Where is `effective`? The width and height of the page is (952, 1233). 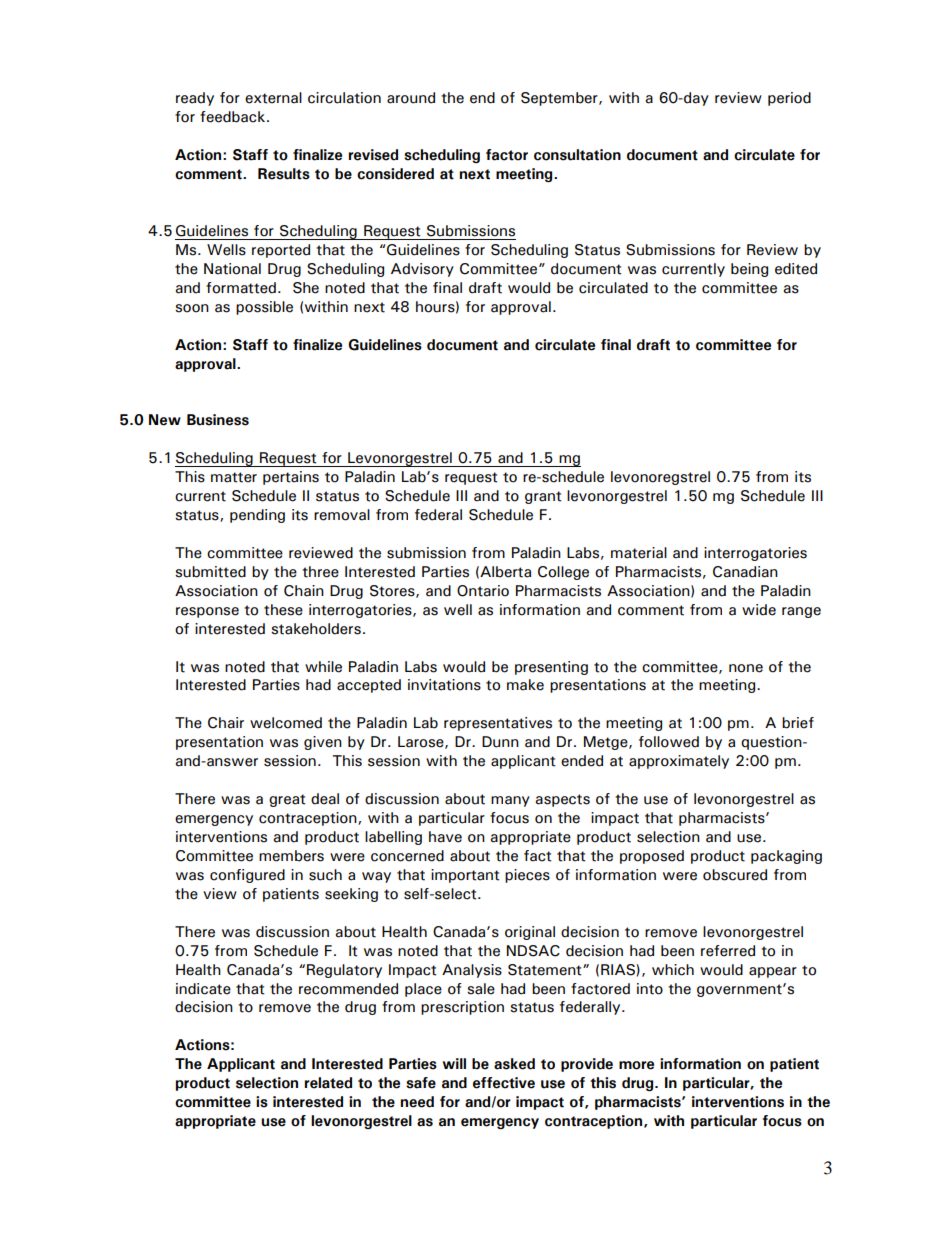 effective is located at coordinates (504, 1083).
